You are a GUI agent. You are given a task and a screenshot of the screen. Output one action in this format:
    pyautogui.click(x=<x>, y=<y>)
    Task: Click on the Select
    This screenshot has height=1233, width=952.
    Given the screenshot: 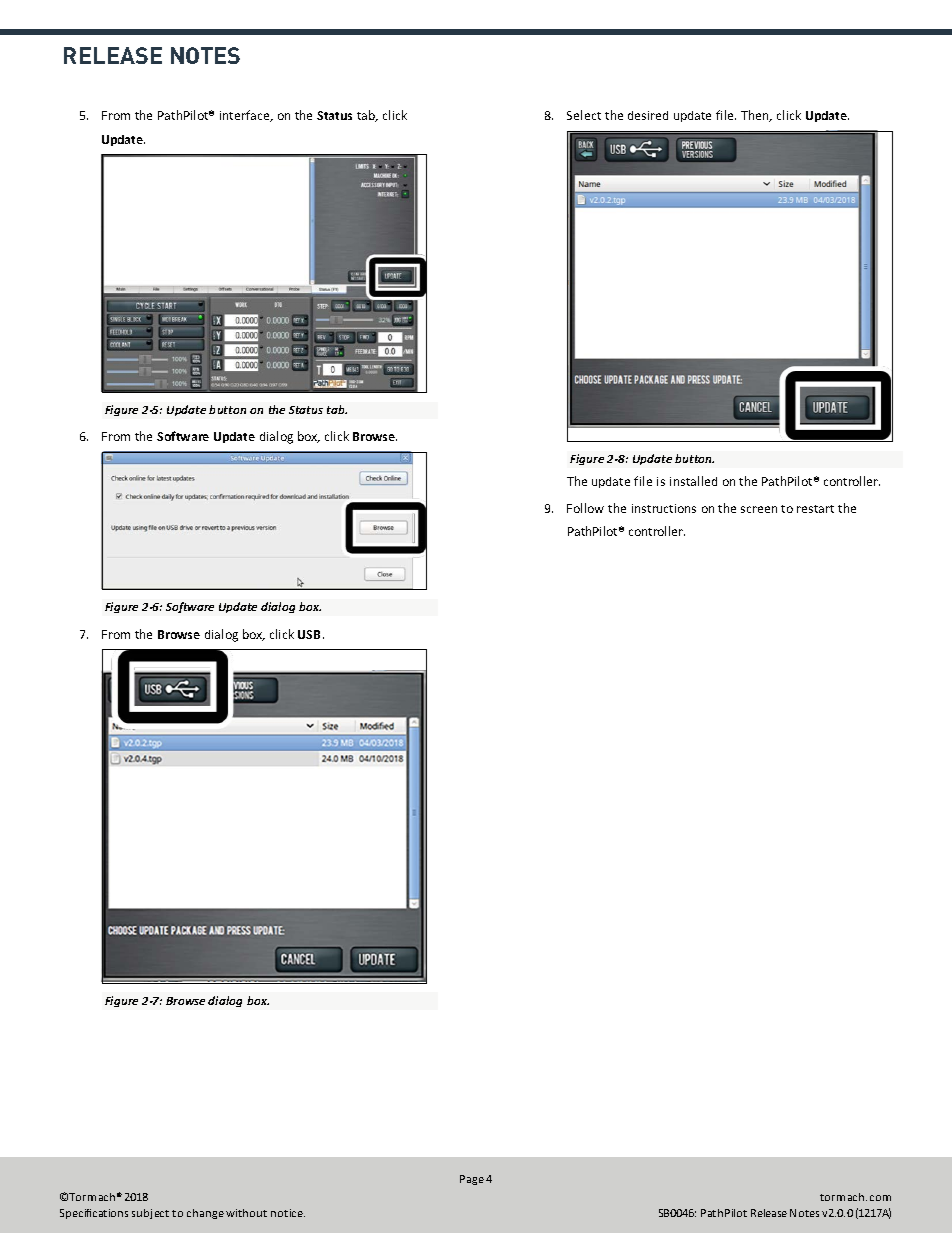 What is the action you would take?
    pyautogui.click(x=584, y=115)
